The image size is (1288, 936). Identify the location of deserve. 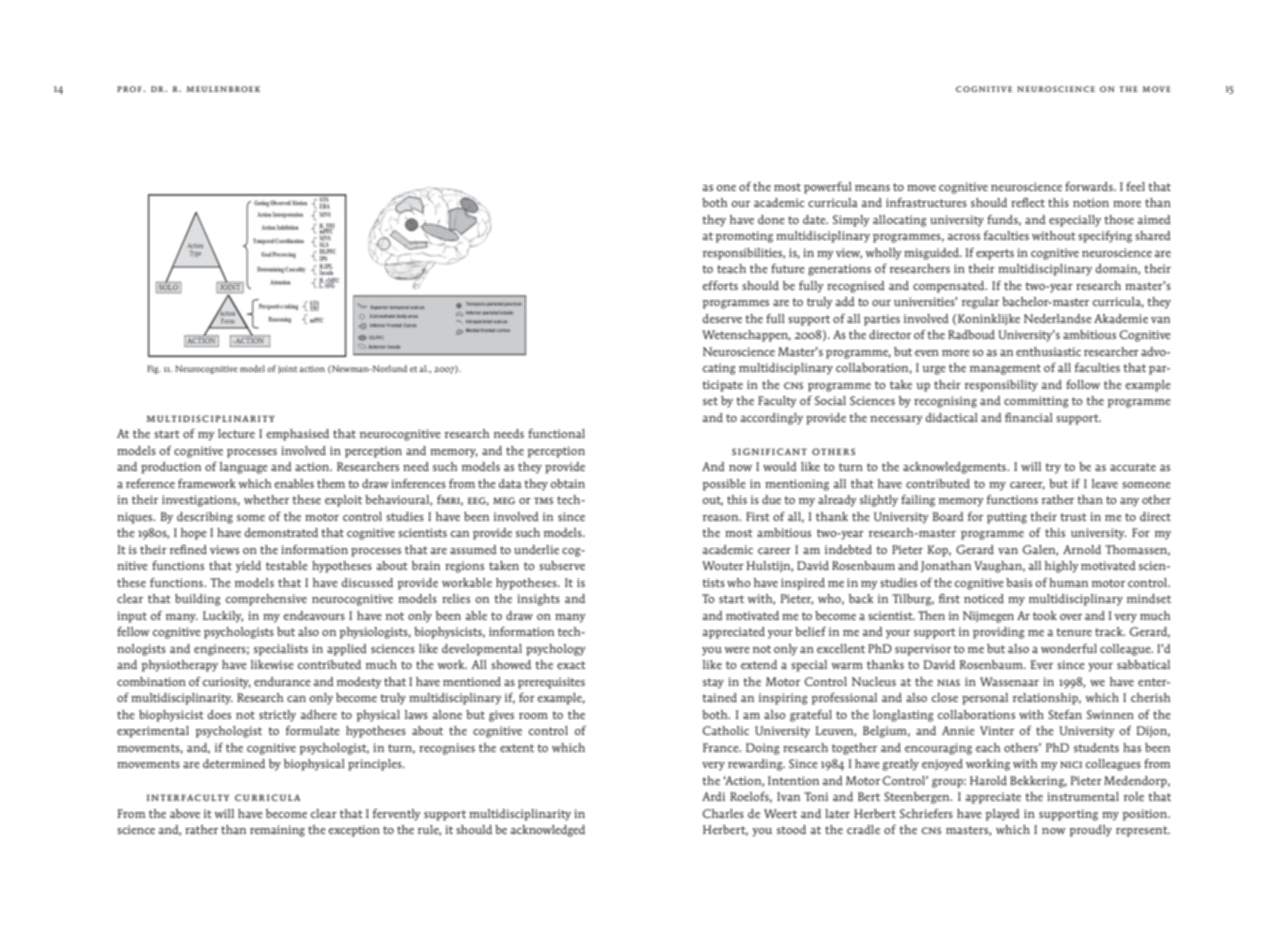
(722, 318).
